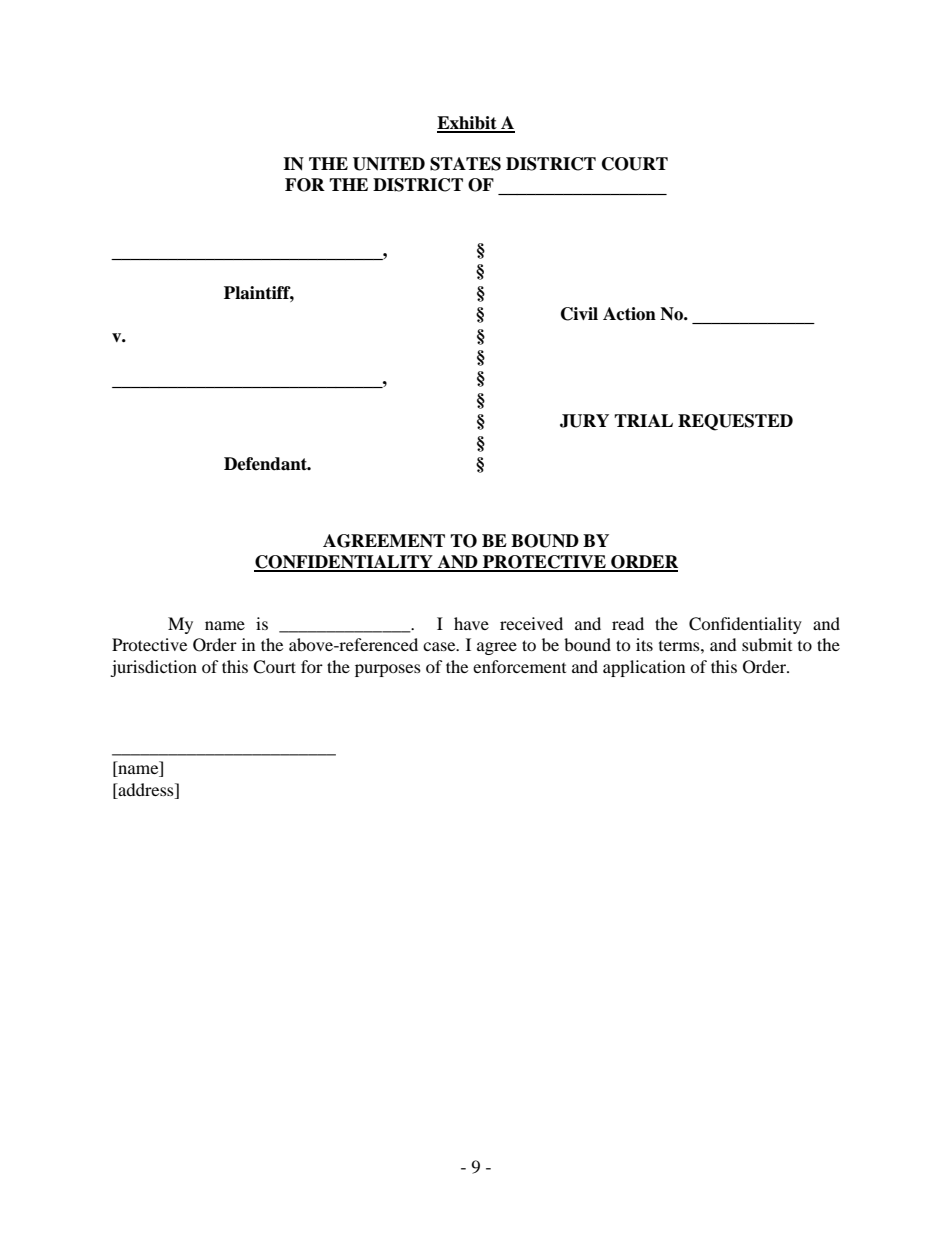 The height and width of the screenshot is (1233, 952). Describe the element at coordinates (471, 623) in the screenshot. I see `have` at that location.
